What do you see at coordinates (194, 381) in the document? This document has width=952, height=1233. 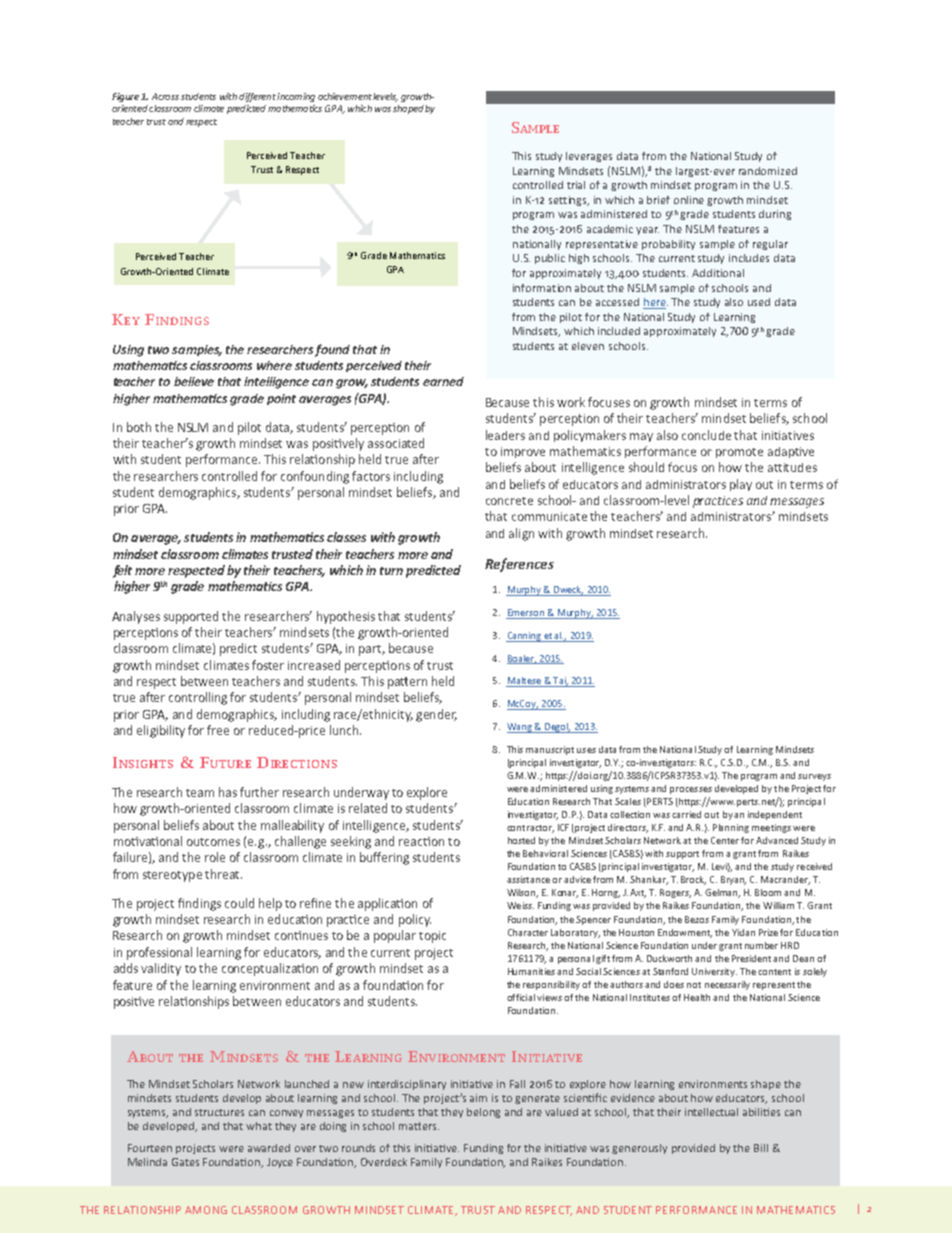 I see `believe` at bounding box center [194, 381].
